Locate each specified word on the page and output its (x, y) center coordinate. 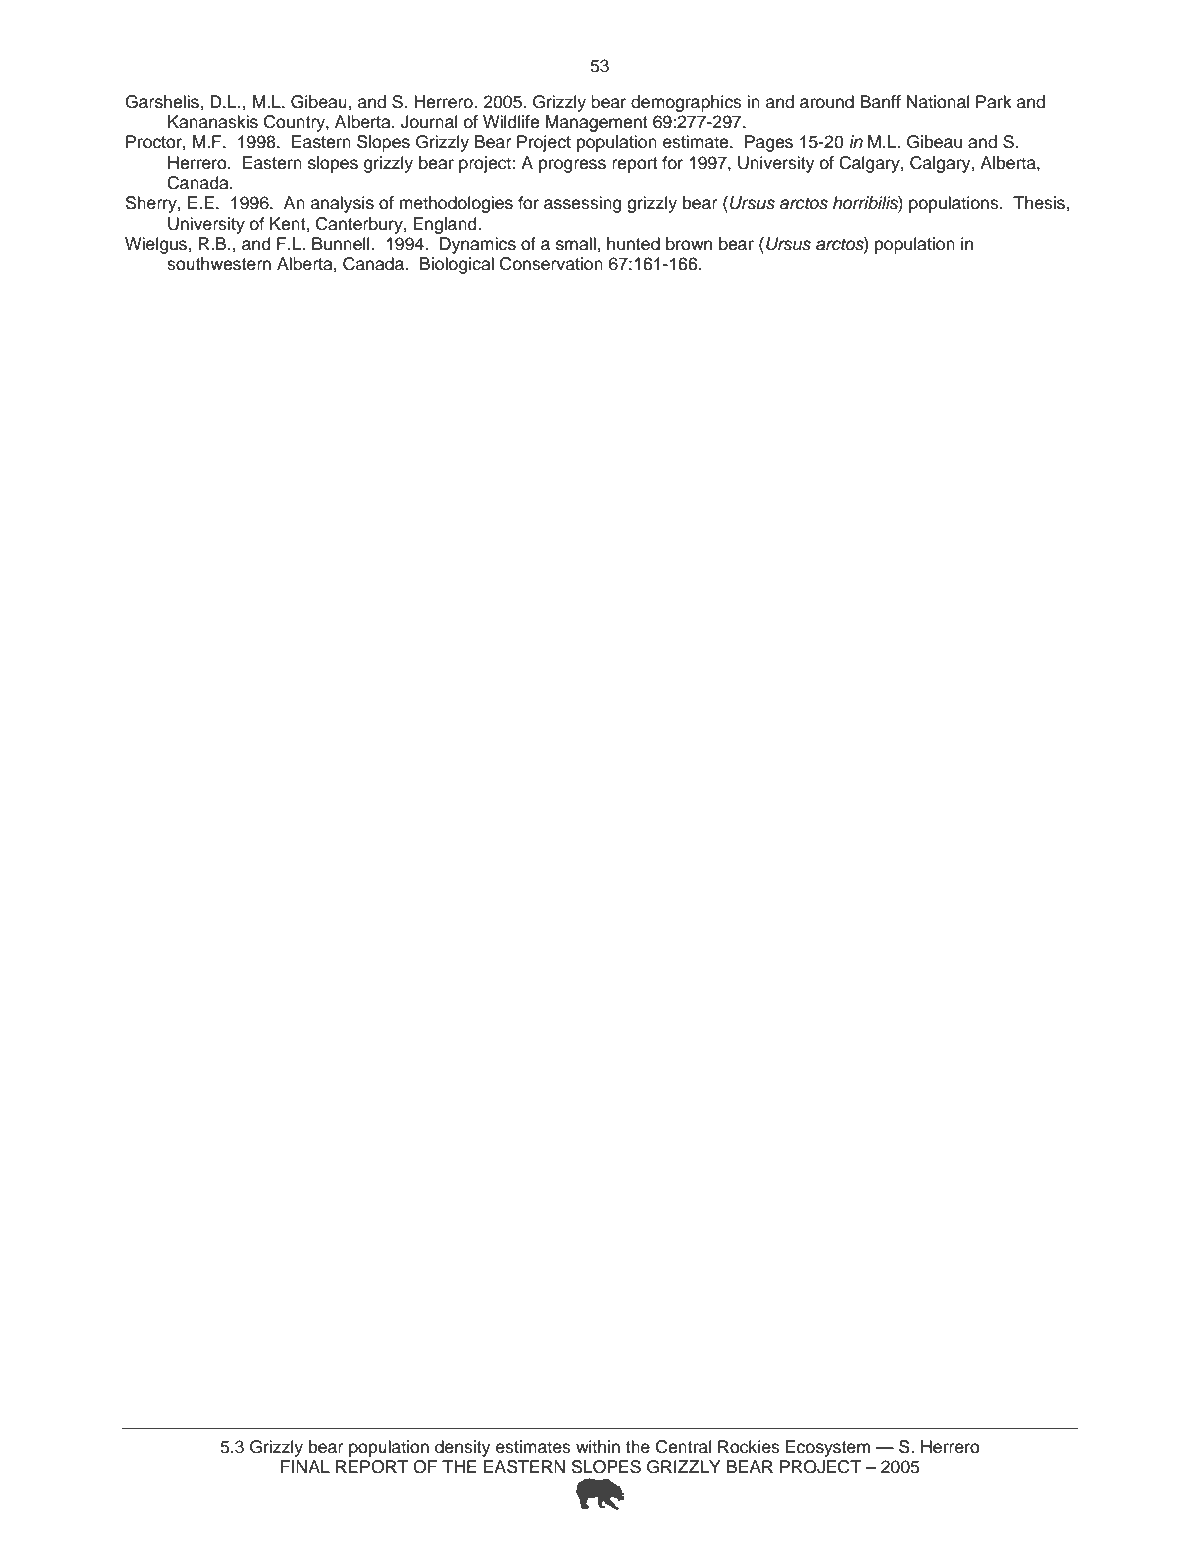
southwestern (219, 264)
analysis (342, 204)
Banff (881, 102)
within (598, 1446)
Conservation (551, 264)
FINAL (305, 1466)
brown (689, 244)
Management (597, 123)
